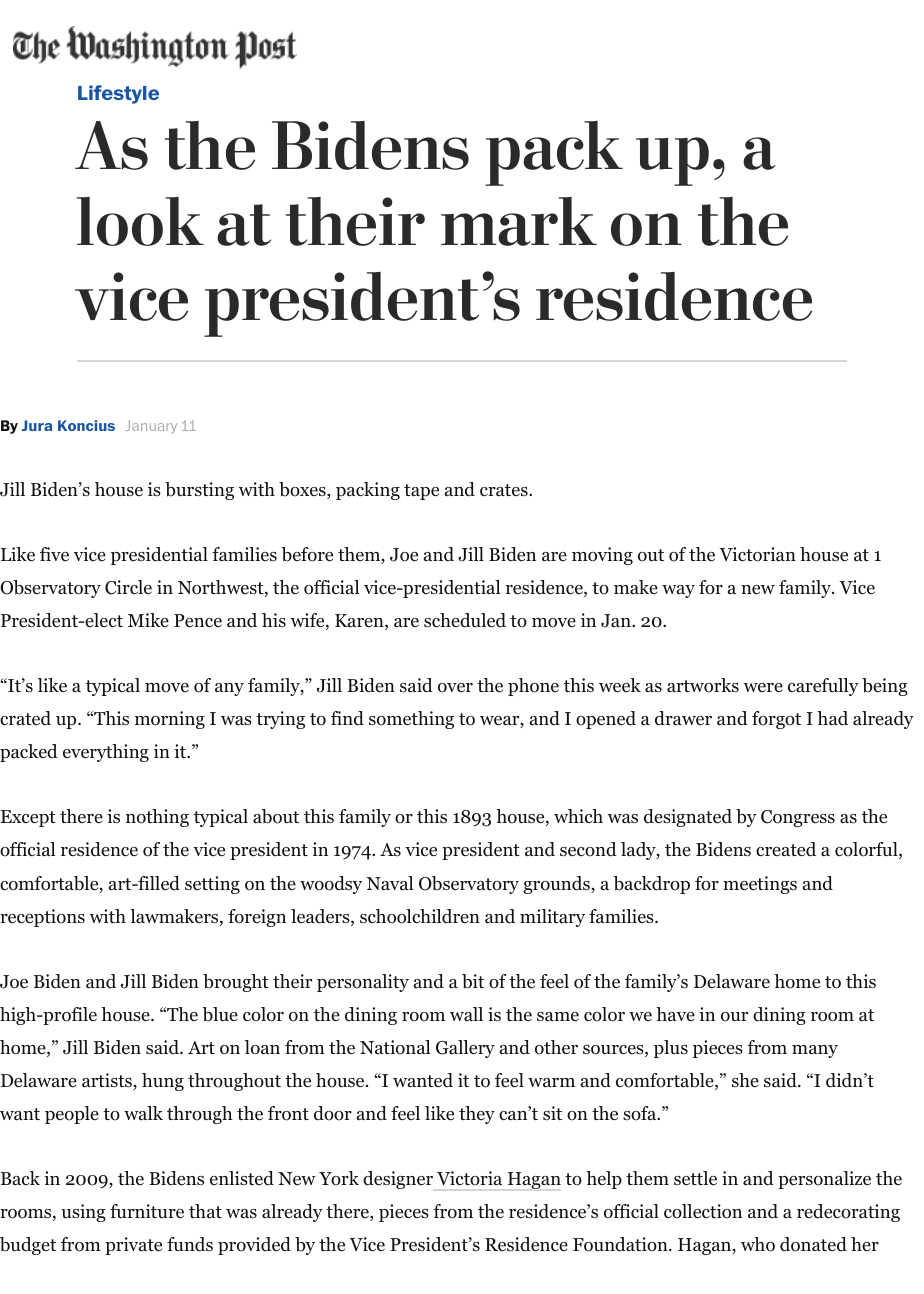 The height and width of the page is (1294, 924). I want to click on way, so click(678, 591).
